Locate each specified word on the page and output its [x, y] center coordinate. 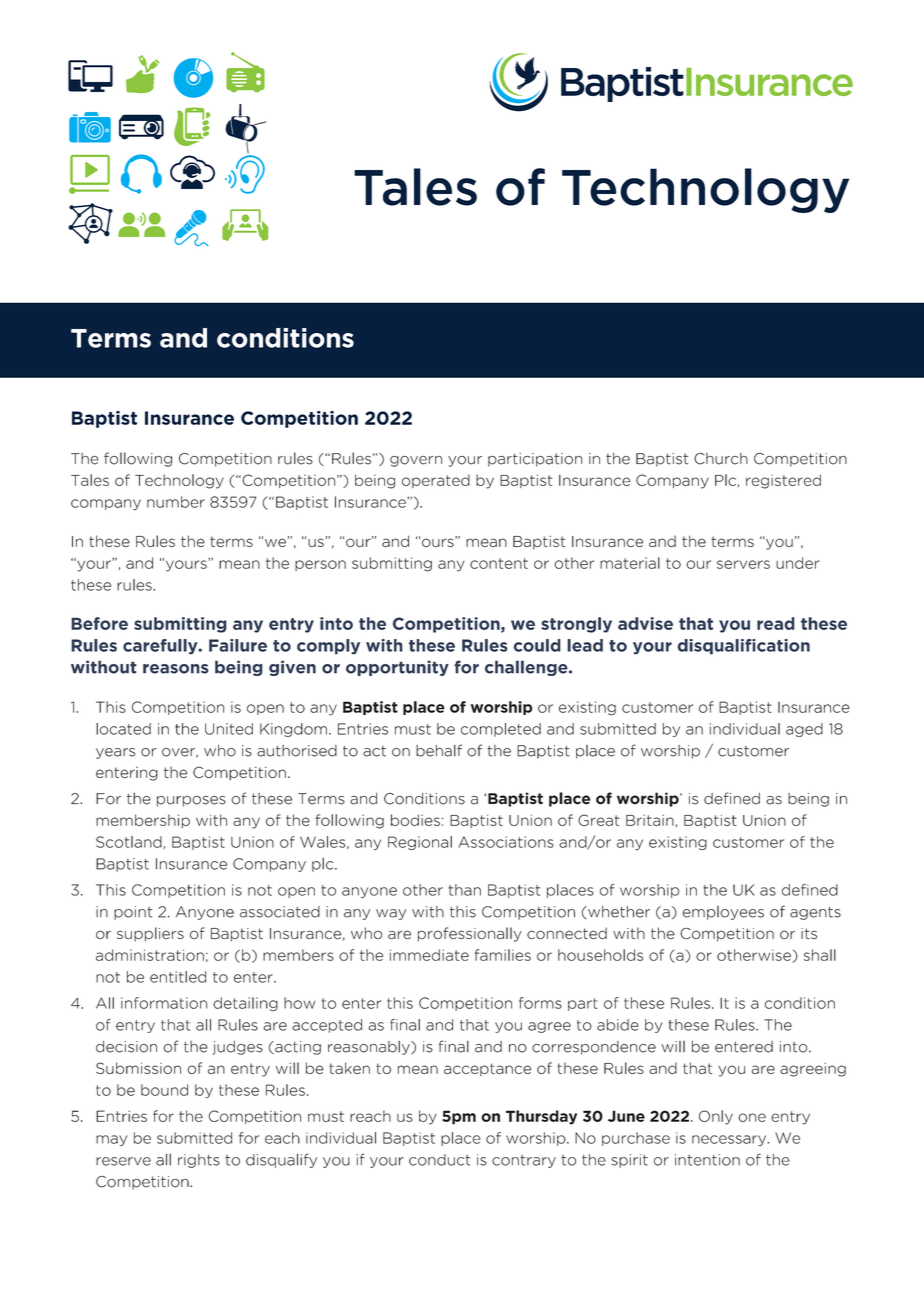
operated [436, 481]
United [229, 729]
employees [723, 913]
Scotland [129, 842]
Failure [238, 645]
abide [618, 1025]
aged [804, 730]
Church [721, 459]
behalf [439, 750]
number [176, 502]
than [464, 890]
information [164, 1003]
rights [199, 1161]
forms [540, 1003]
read [776, 623]
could [537, 645]
